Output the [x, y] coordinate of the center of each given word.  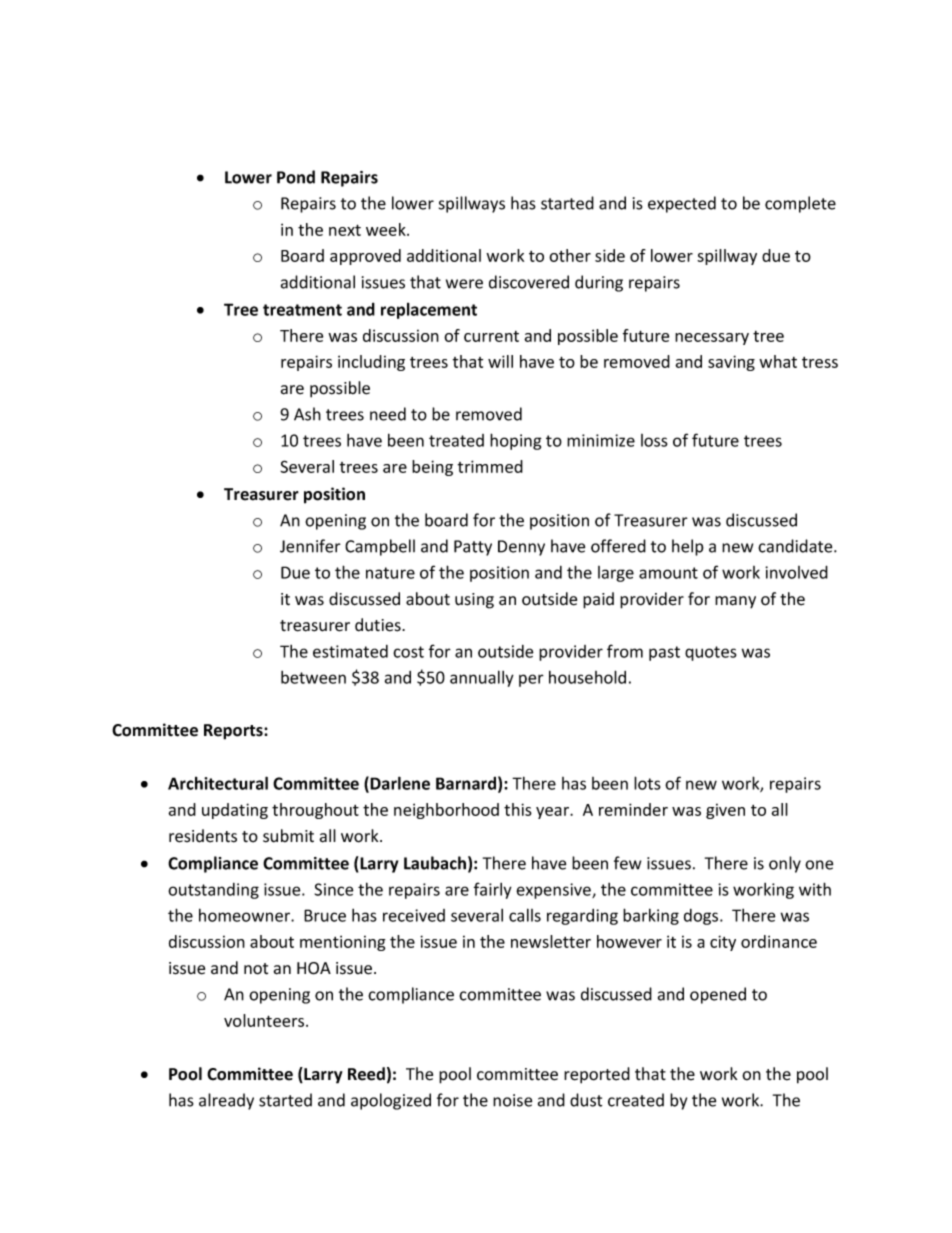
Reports [234, 732]
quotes [711, 653]
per [531, 680]
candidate [796, 546]
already [226, 1101]
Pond [296, 177]
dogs [702, 917]
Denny [521, 548]
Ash [307, 414]
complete [800, 204]
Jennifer [310, 546]
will [500, 361]
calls [525, 915]
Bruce [325, 915]
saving [731, 363]
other [570, 255]
